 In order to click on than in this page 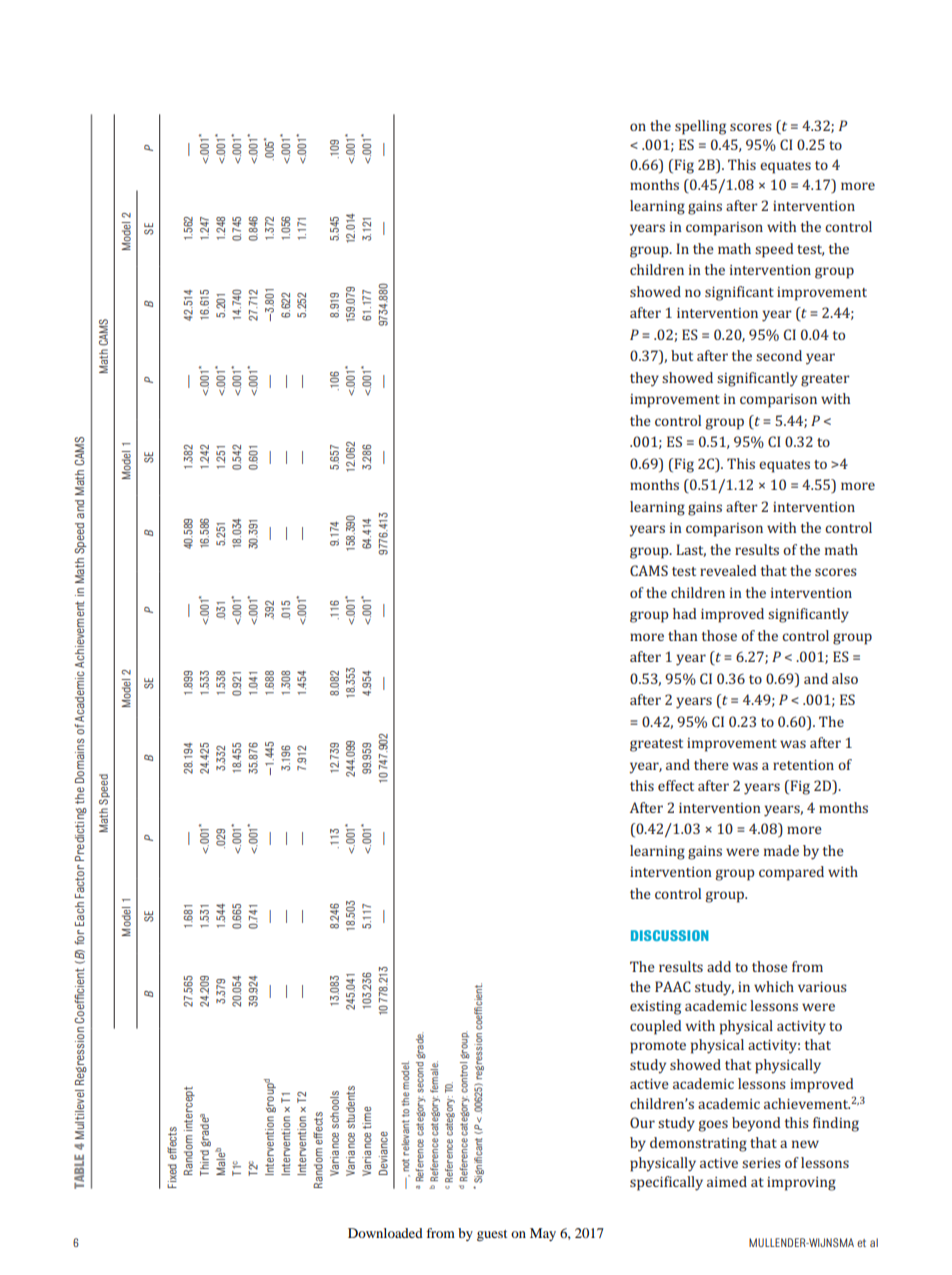, I will do `click(683, 635)`.
